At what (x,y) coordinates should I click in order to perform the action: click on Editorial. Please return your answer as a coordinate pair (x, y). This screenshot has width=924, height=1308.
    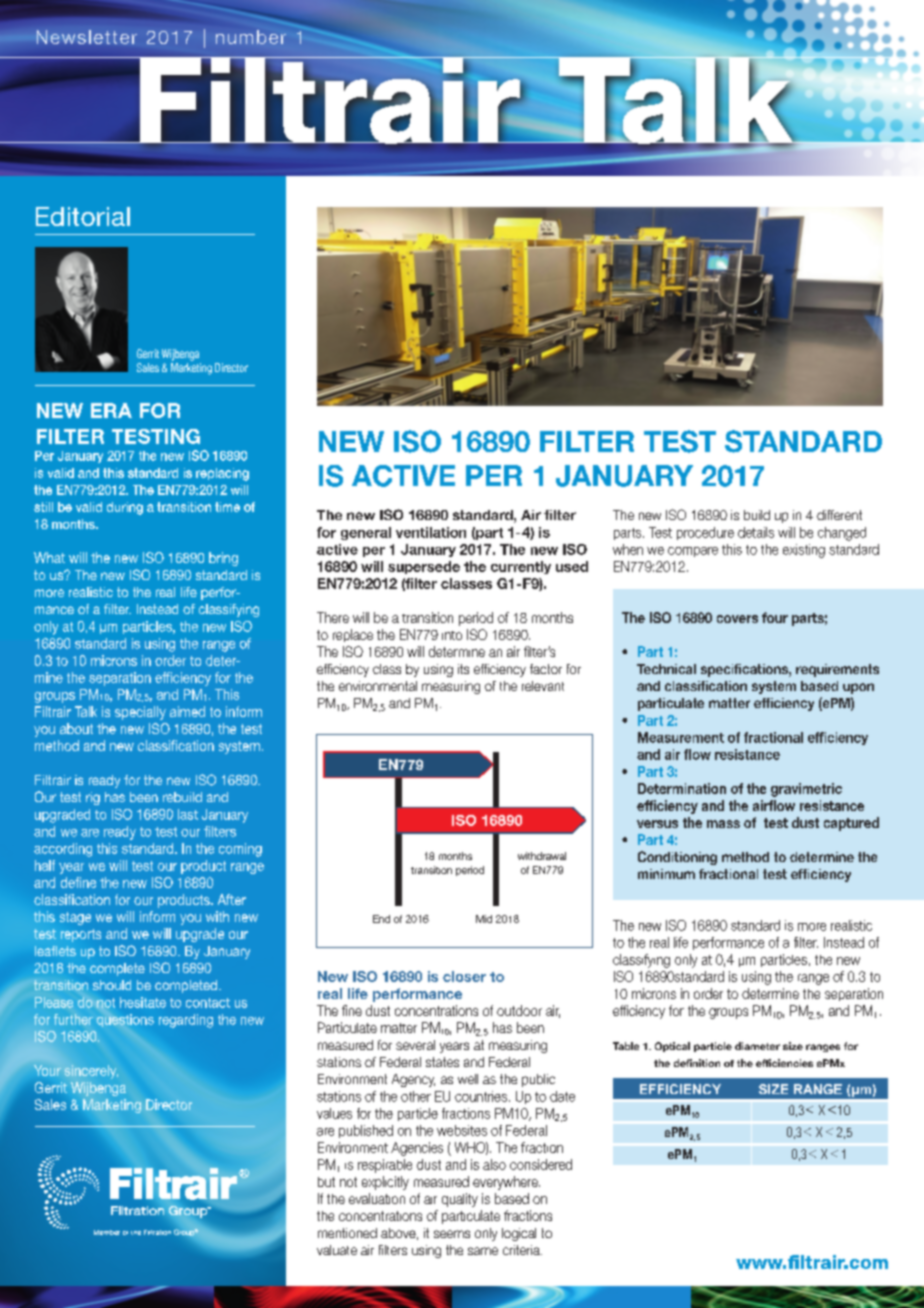
    Looking at the image, I should click on (83, 216).
